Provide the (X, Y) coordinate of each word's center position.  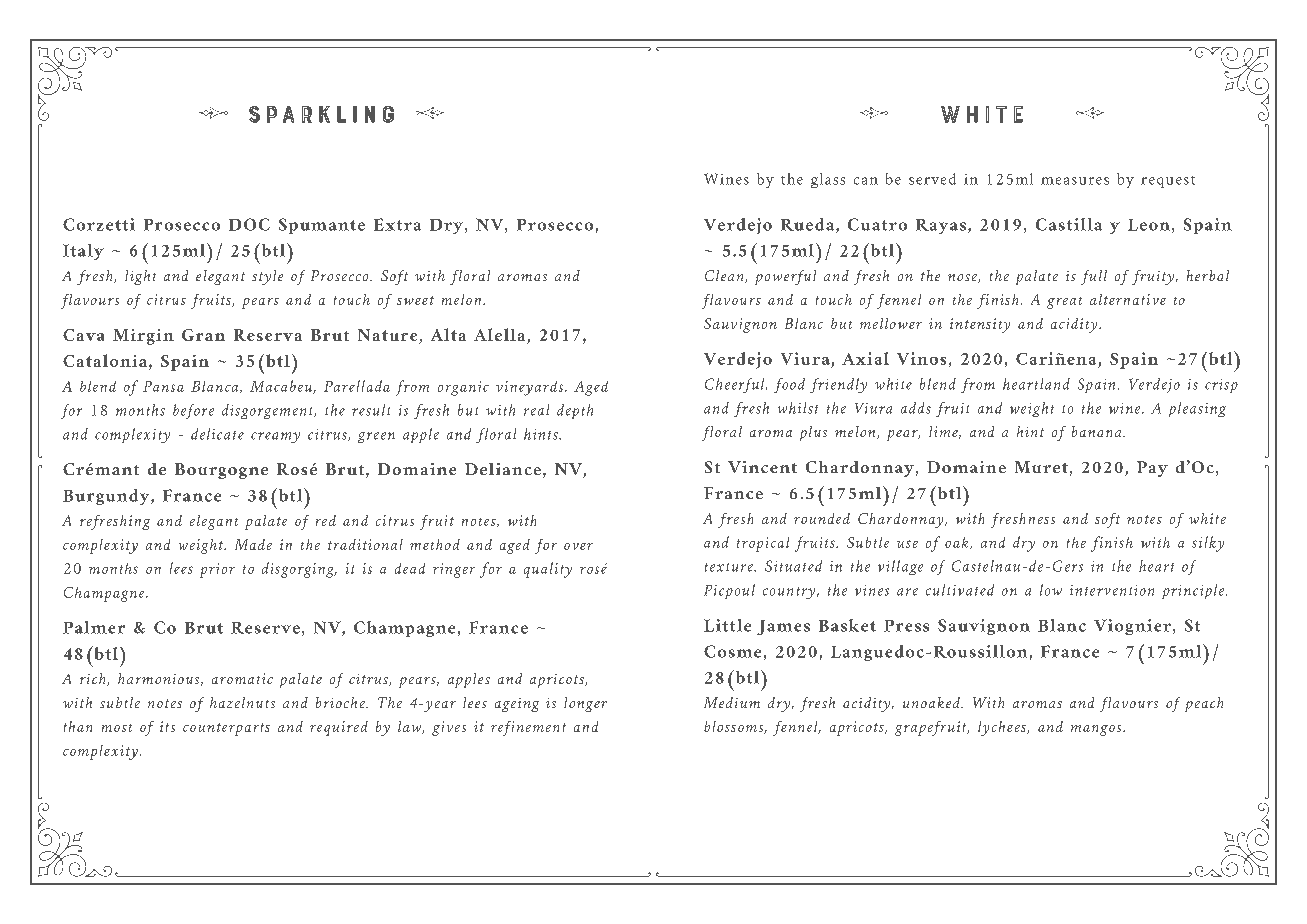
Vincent (762, 467)
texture (730, 567)
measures (1075, 181)
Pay (1152, 469)
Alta (448, 334)
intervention (1112, 590)
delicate (217, 434)
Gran (203, 335)
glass (828, 180)
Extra (397, 224)
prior (217, 570)
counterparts (226, 729)
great (1064, 303)
